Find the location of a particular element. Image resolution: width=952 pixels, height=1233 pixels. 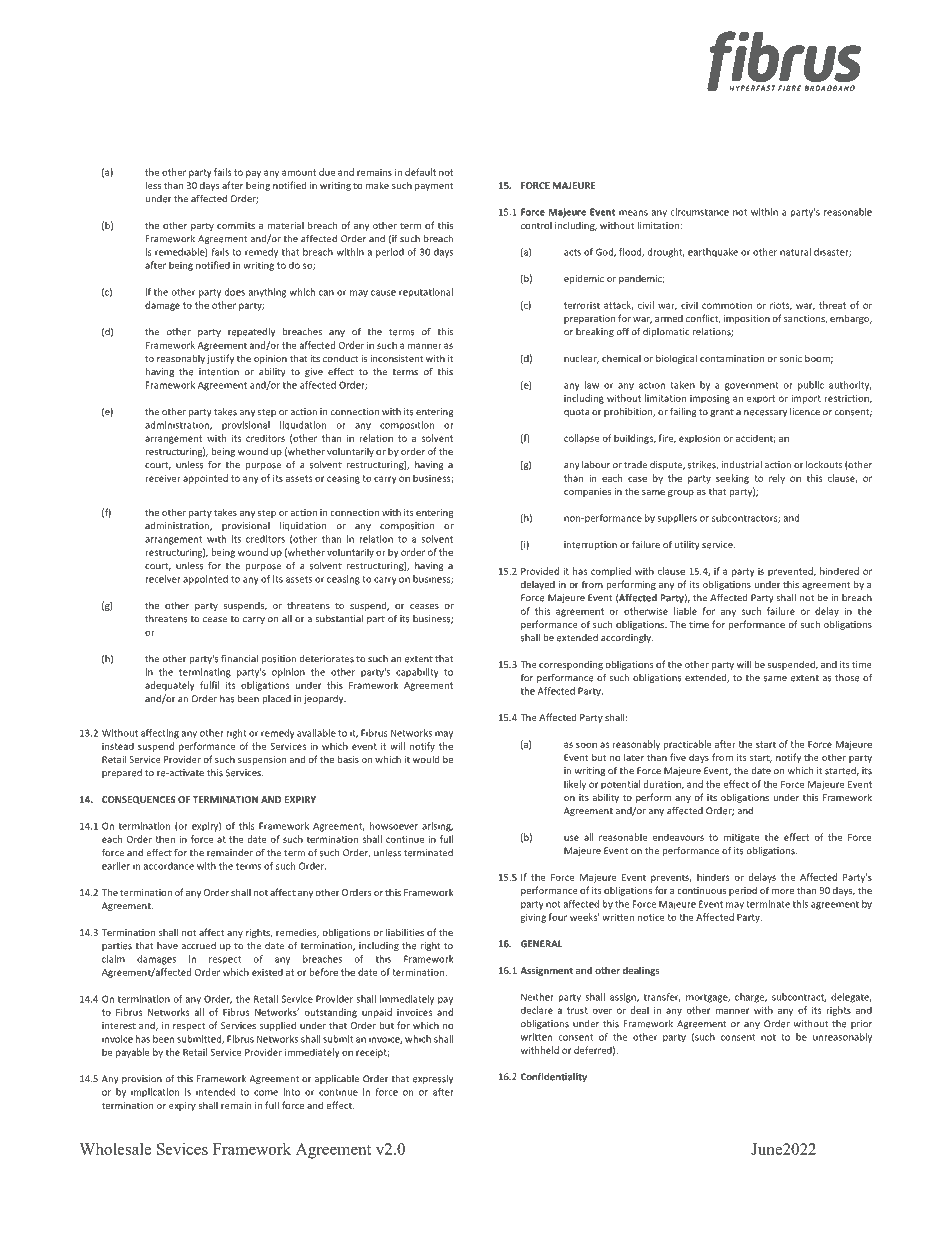

circumstance is located at coordinates (699, 212).
